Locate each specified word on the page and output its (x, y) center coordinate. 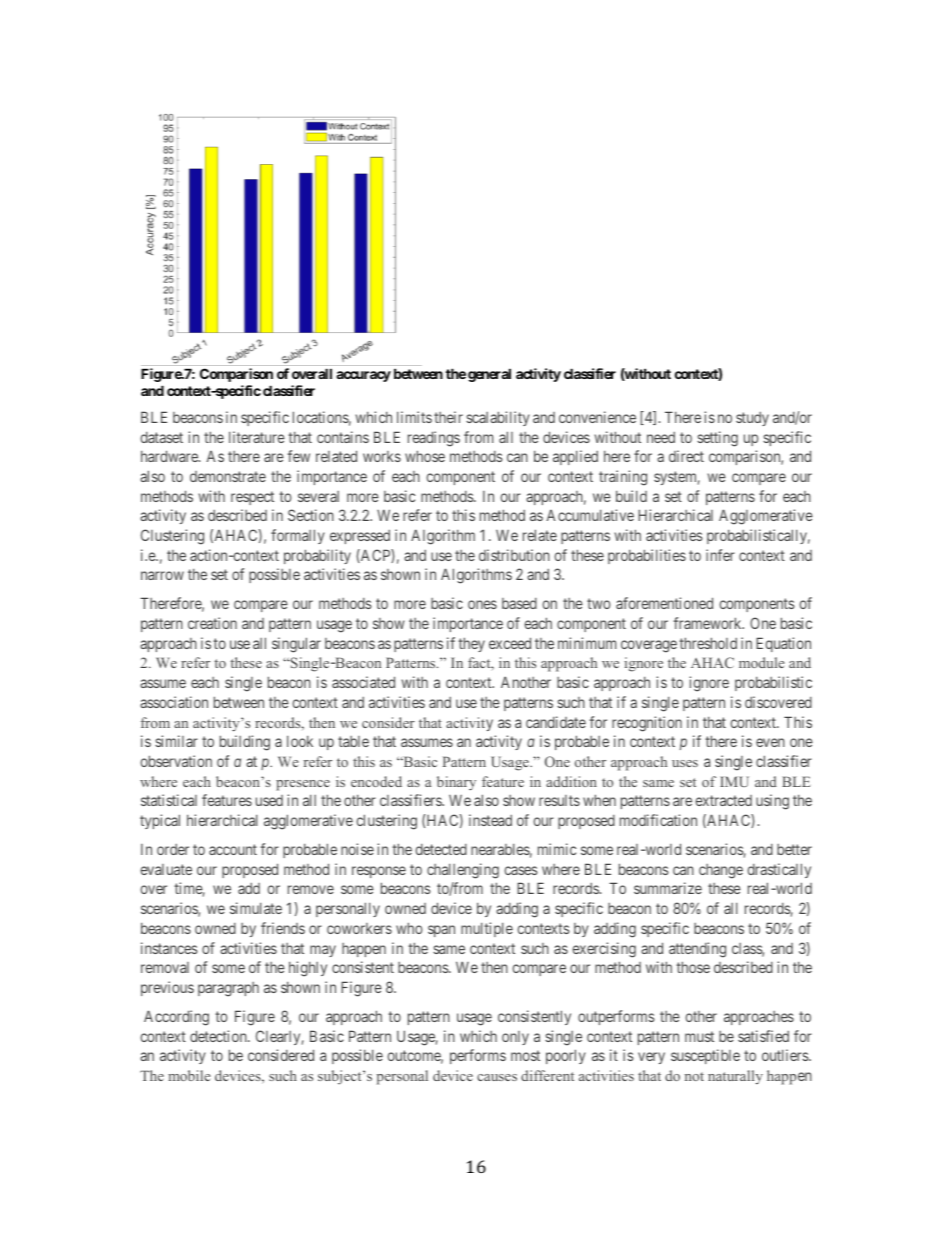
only (515, 1038)
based (519, 603)
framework (708, 623)
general (489, 375)
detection (219, 1036)
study (752, 419)
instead (490, 820)
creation (212, 623)
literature (257, 437)
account (233, 849)
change (721, 871)
